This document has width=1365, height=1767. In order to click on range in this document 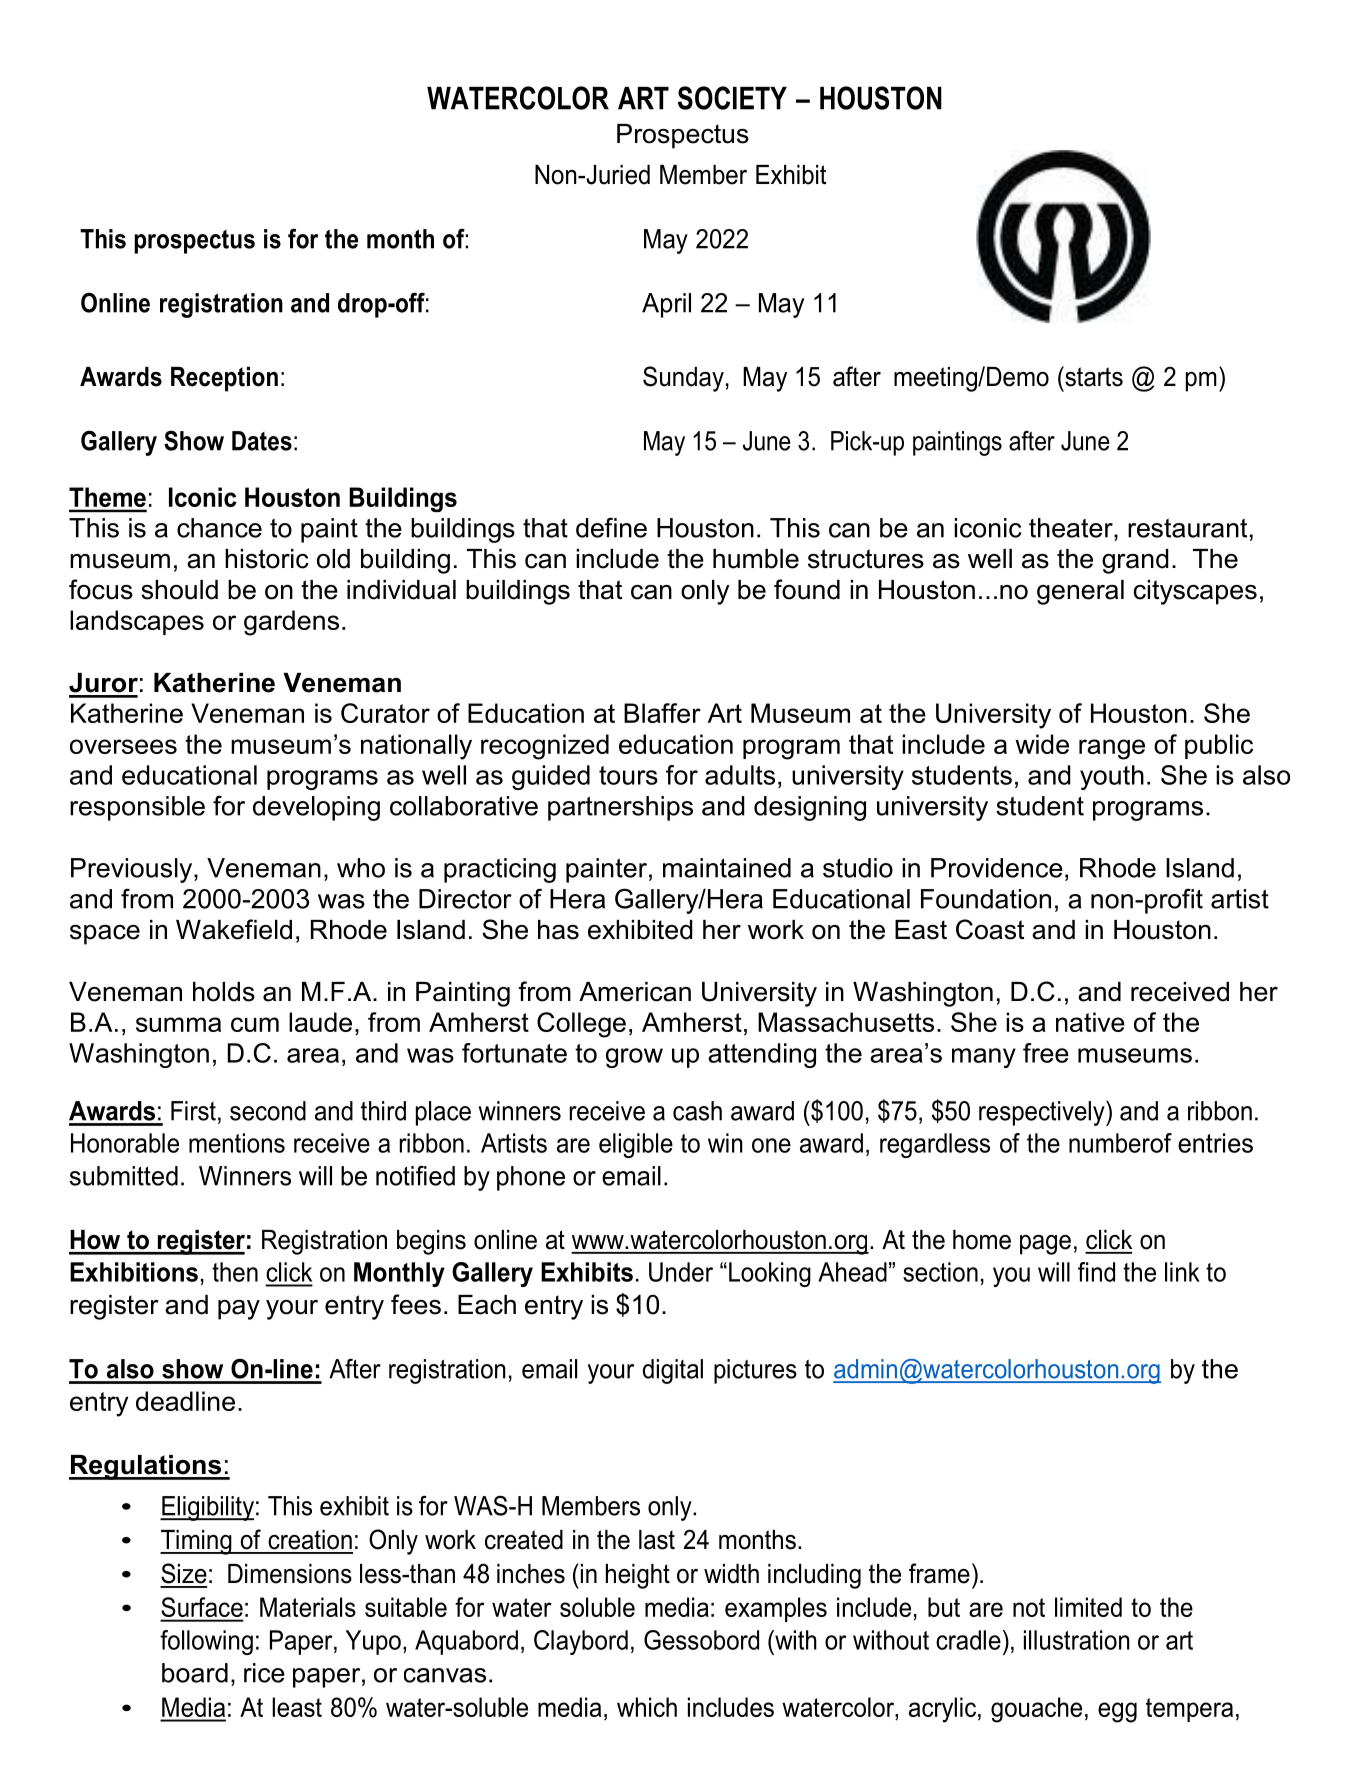, I will do `click(1112, 749)`.
